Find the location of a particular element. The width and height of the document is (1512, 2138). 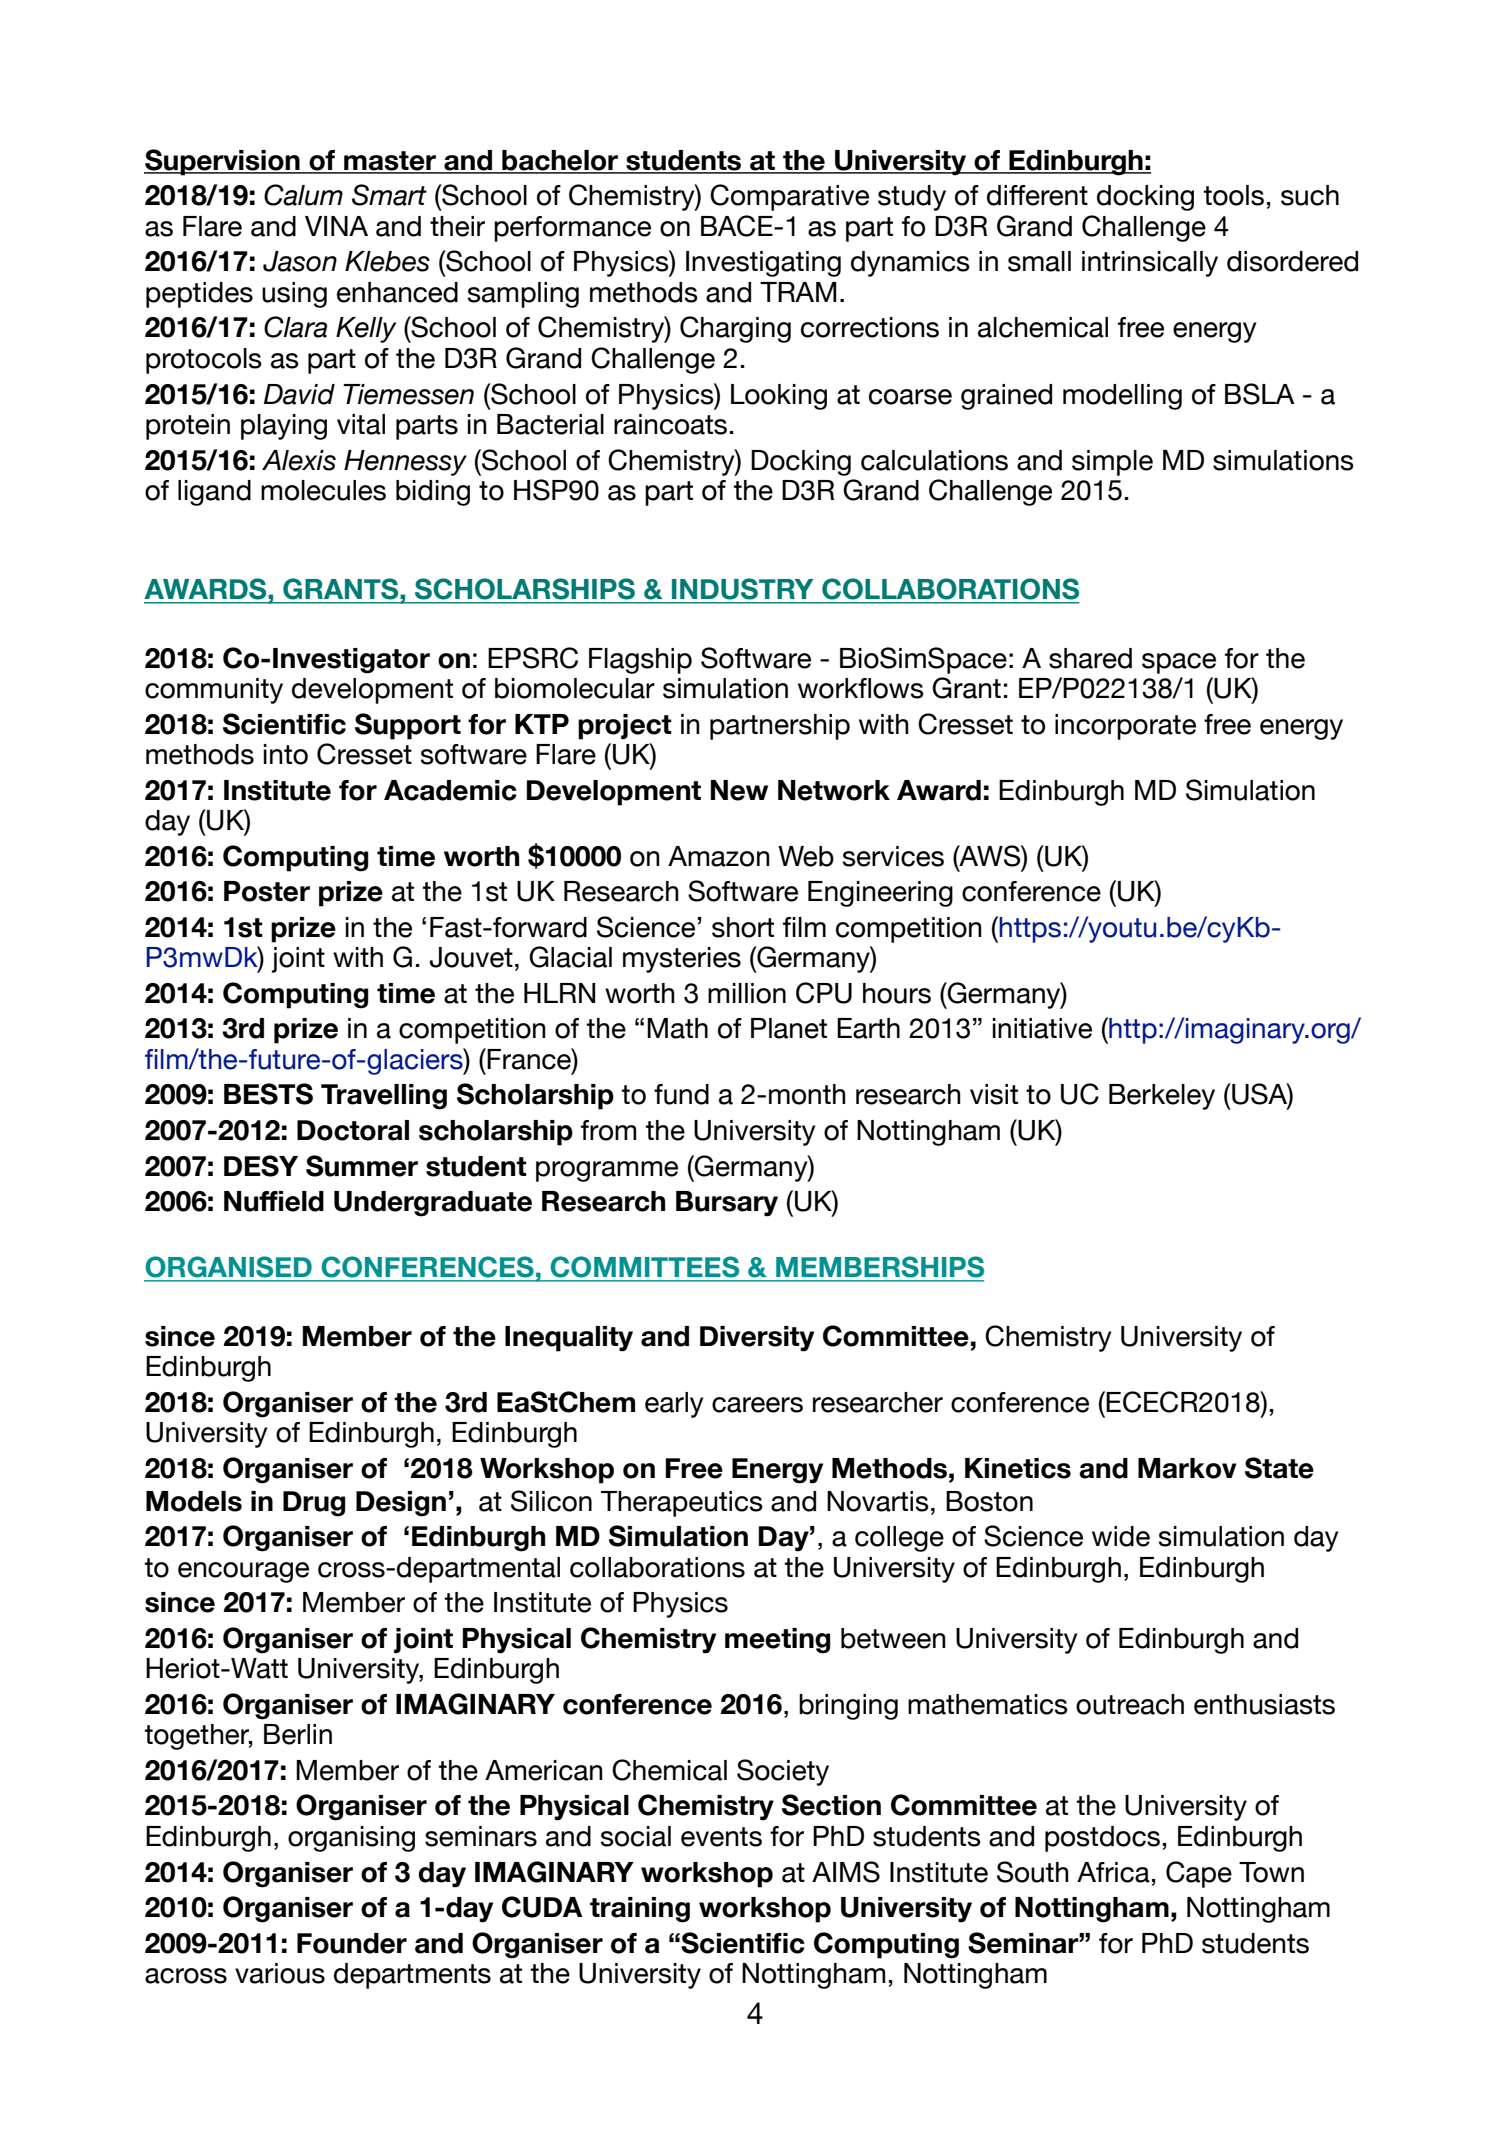

Comparative is located at coordinates (789, 197).
